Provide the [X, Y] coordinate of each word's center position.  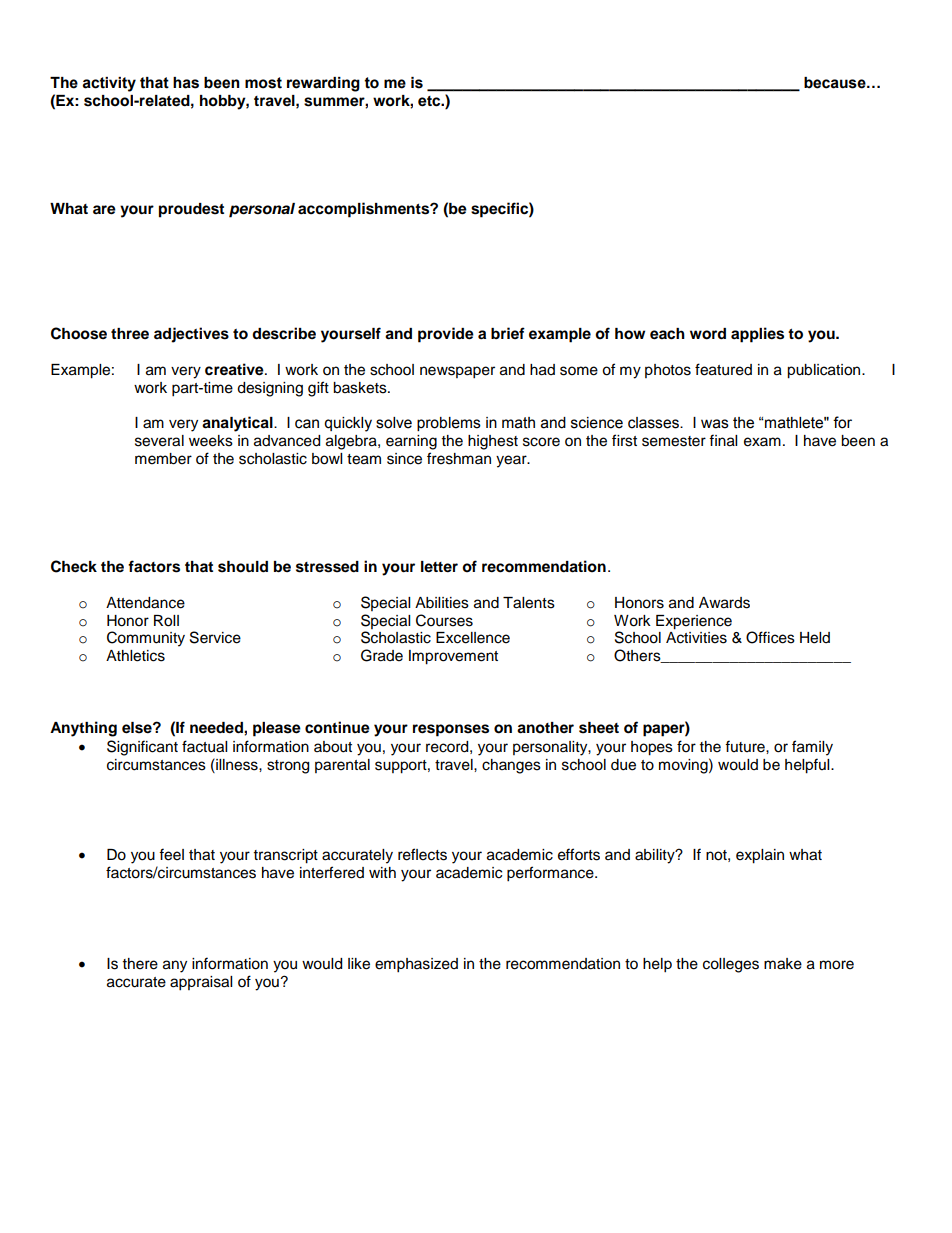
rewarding [323, 84]
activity [109, 84]
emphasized [416, 965]
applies [757, 335]
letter [439, 567]
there [140, 964]
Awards [724, 603]
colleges [731, 965]
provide [446, 335]
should [243, 567]
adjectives [191, 335]
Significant [142, 748]
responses [451, 730]
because [836, 83]
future [746, 746]
